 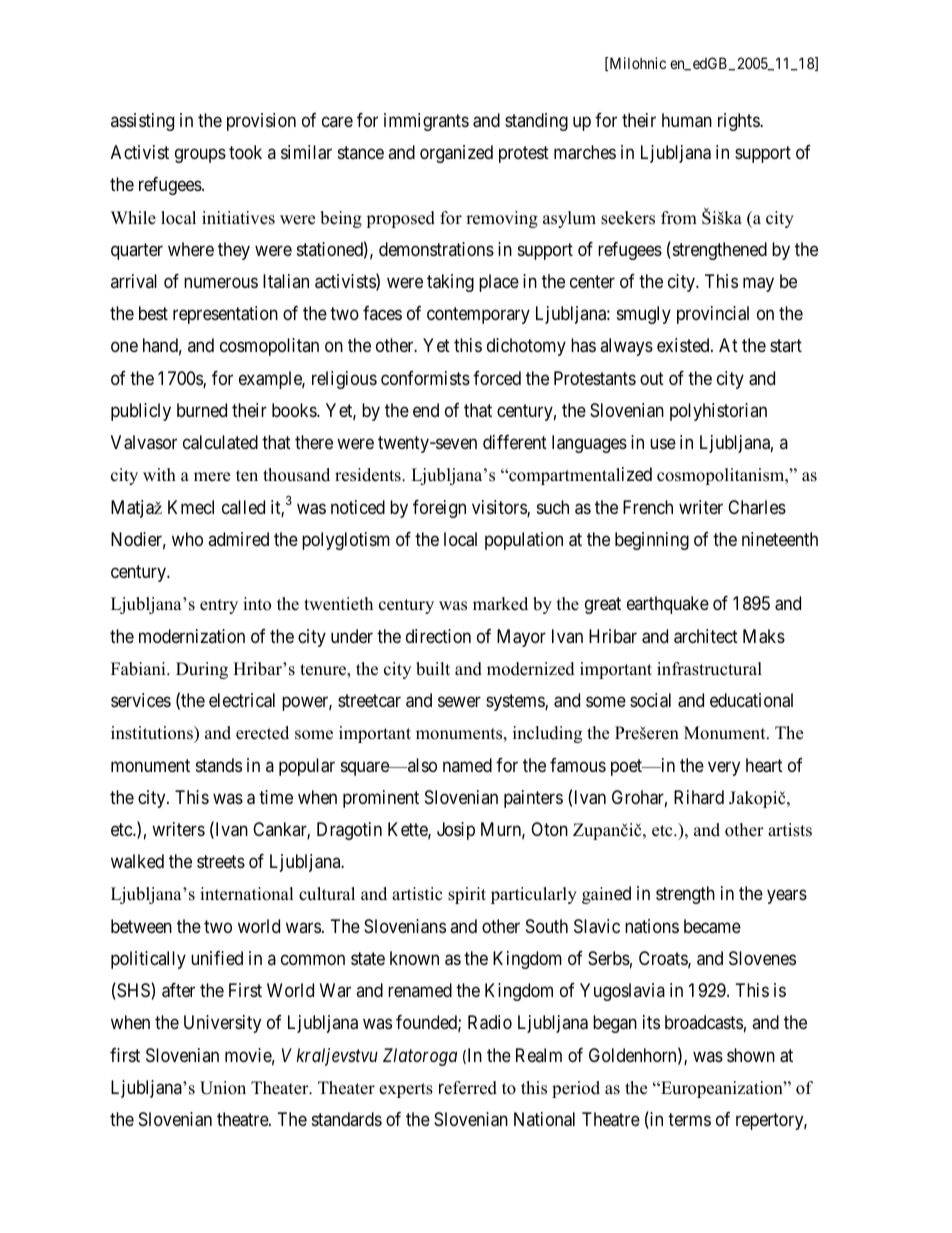 I want to click on foreign, so click(x=439, y=509).
